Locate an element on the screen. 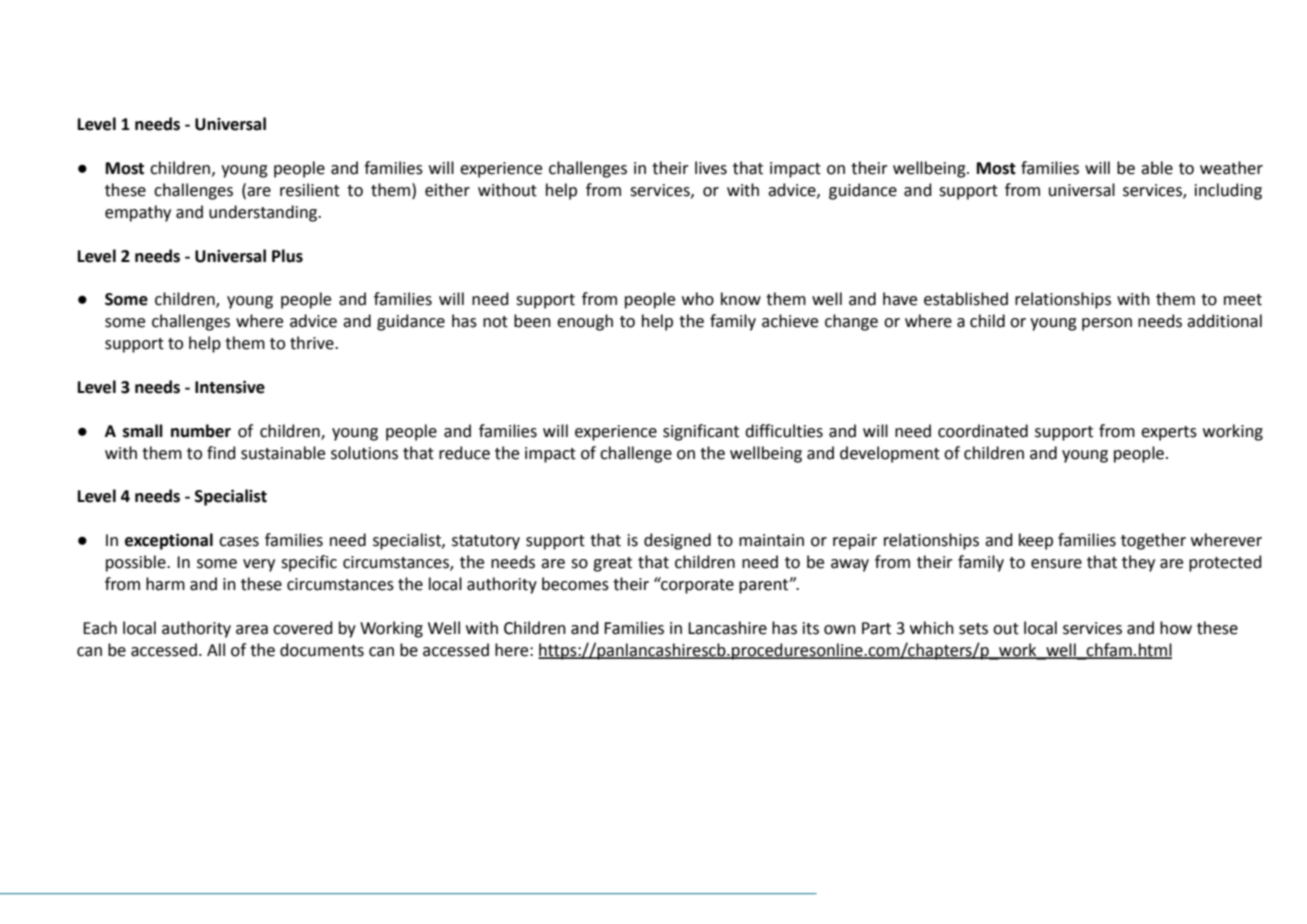 The image size is (1307, 924). resilient is located at coordinates (310, 190).
